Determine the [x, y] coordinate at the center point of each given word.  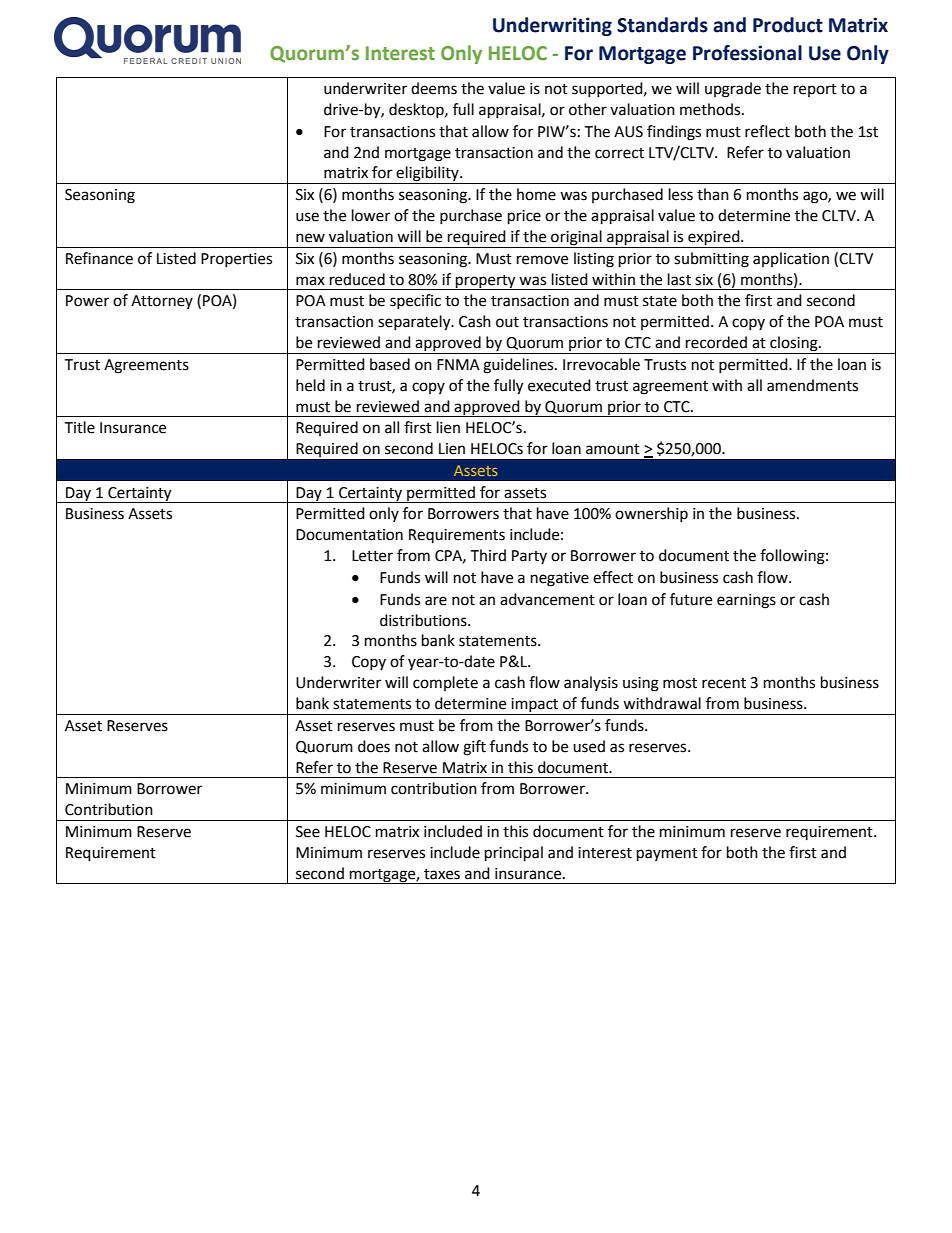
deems [434, 88]
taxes [442, 874]
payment [667, 855]
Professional [747, 53]
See [308, 832]
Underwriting [552, 26]
